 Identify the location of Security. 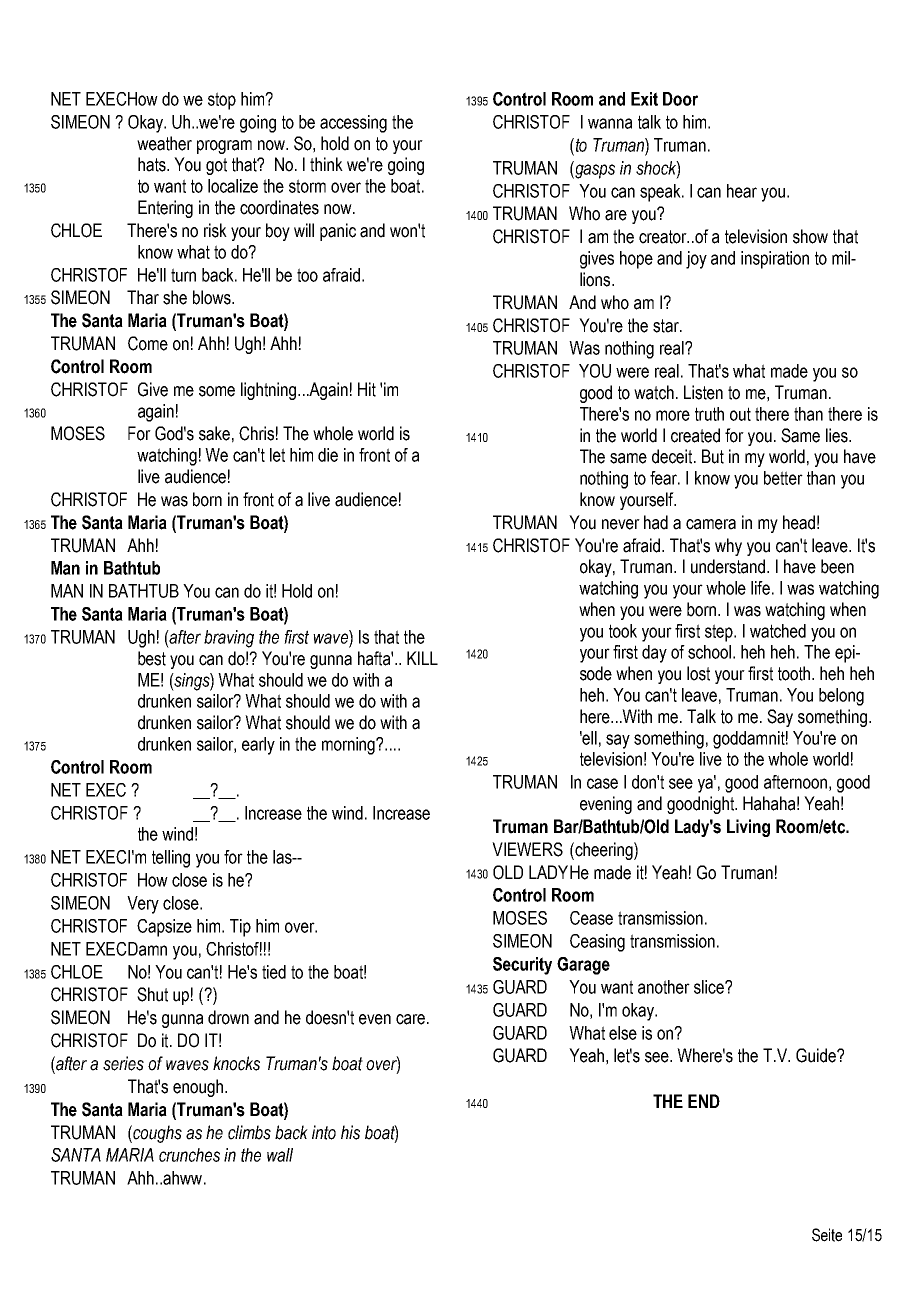
(522, 966).
